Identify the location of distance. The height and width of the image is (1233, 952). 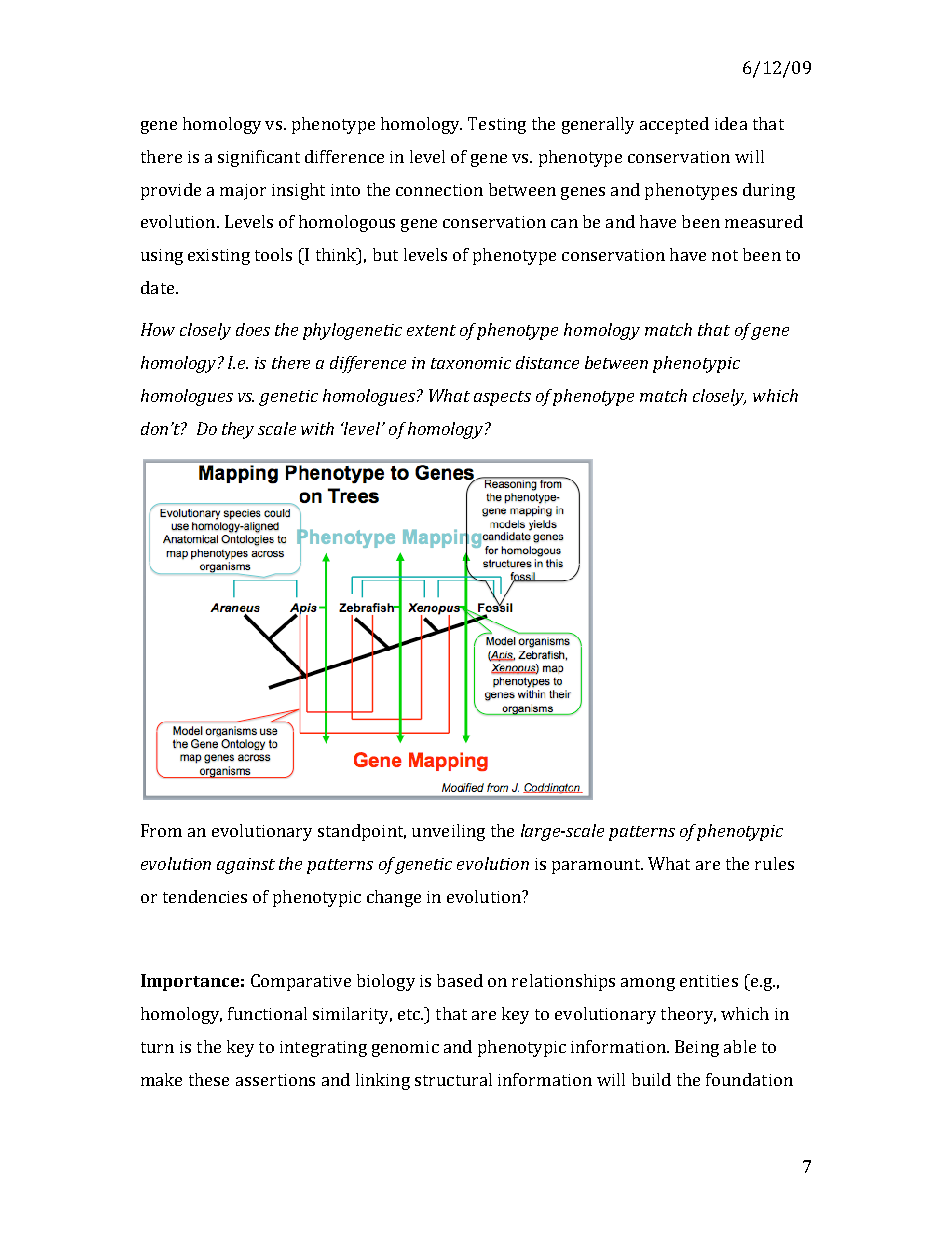
(547, 362).
